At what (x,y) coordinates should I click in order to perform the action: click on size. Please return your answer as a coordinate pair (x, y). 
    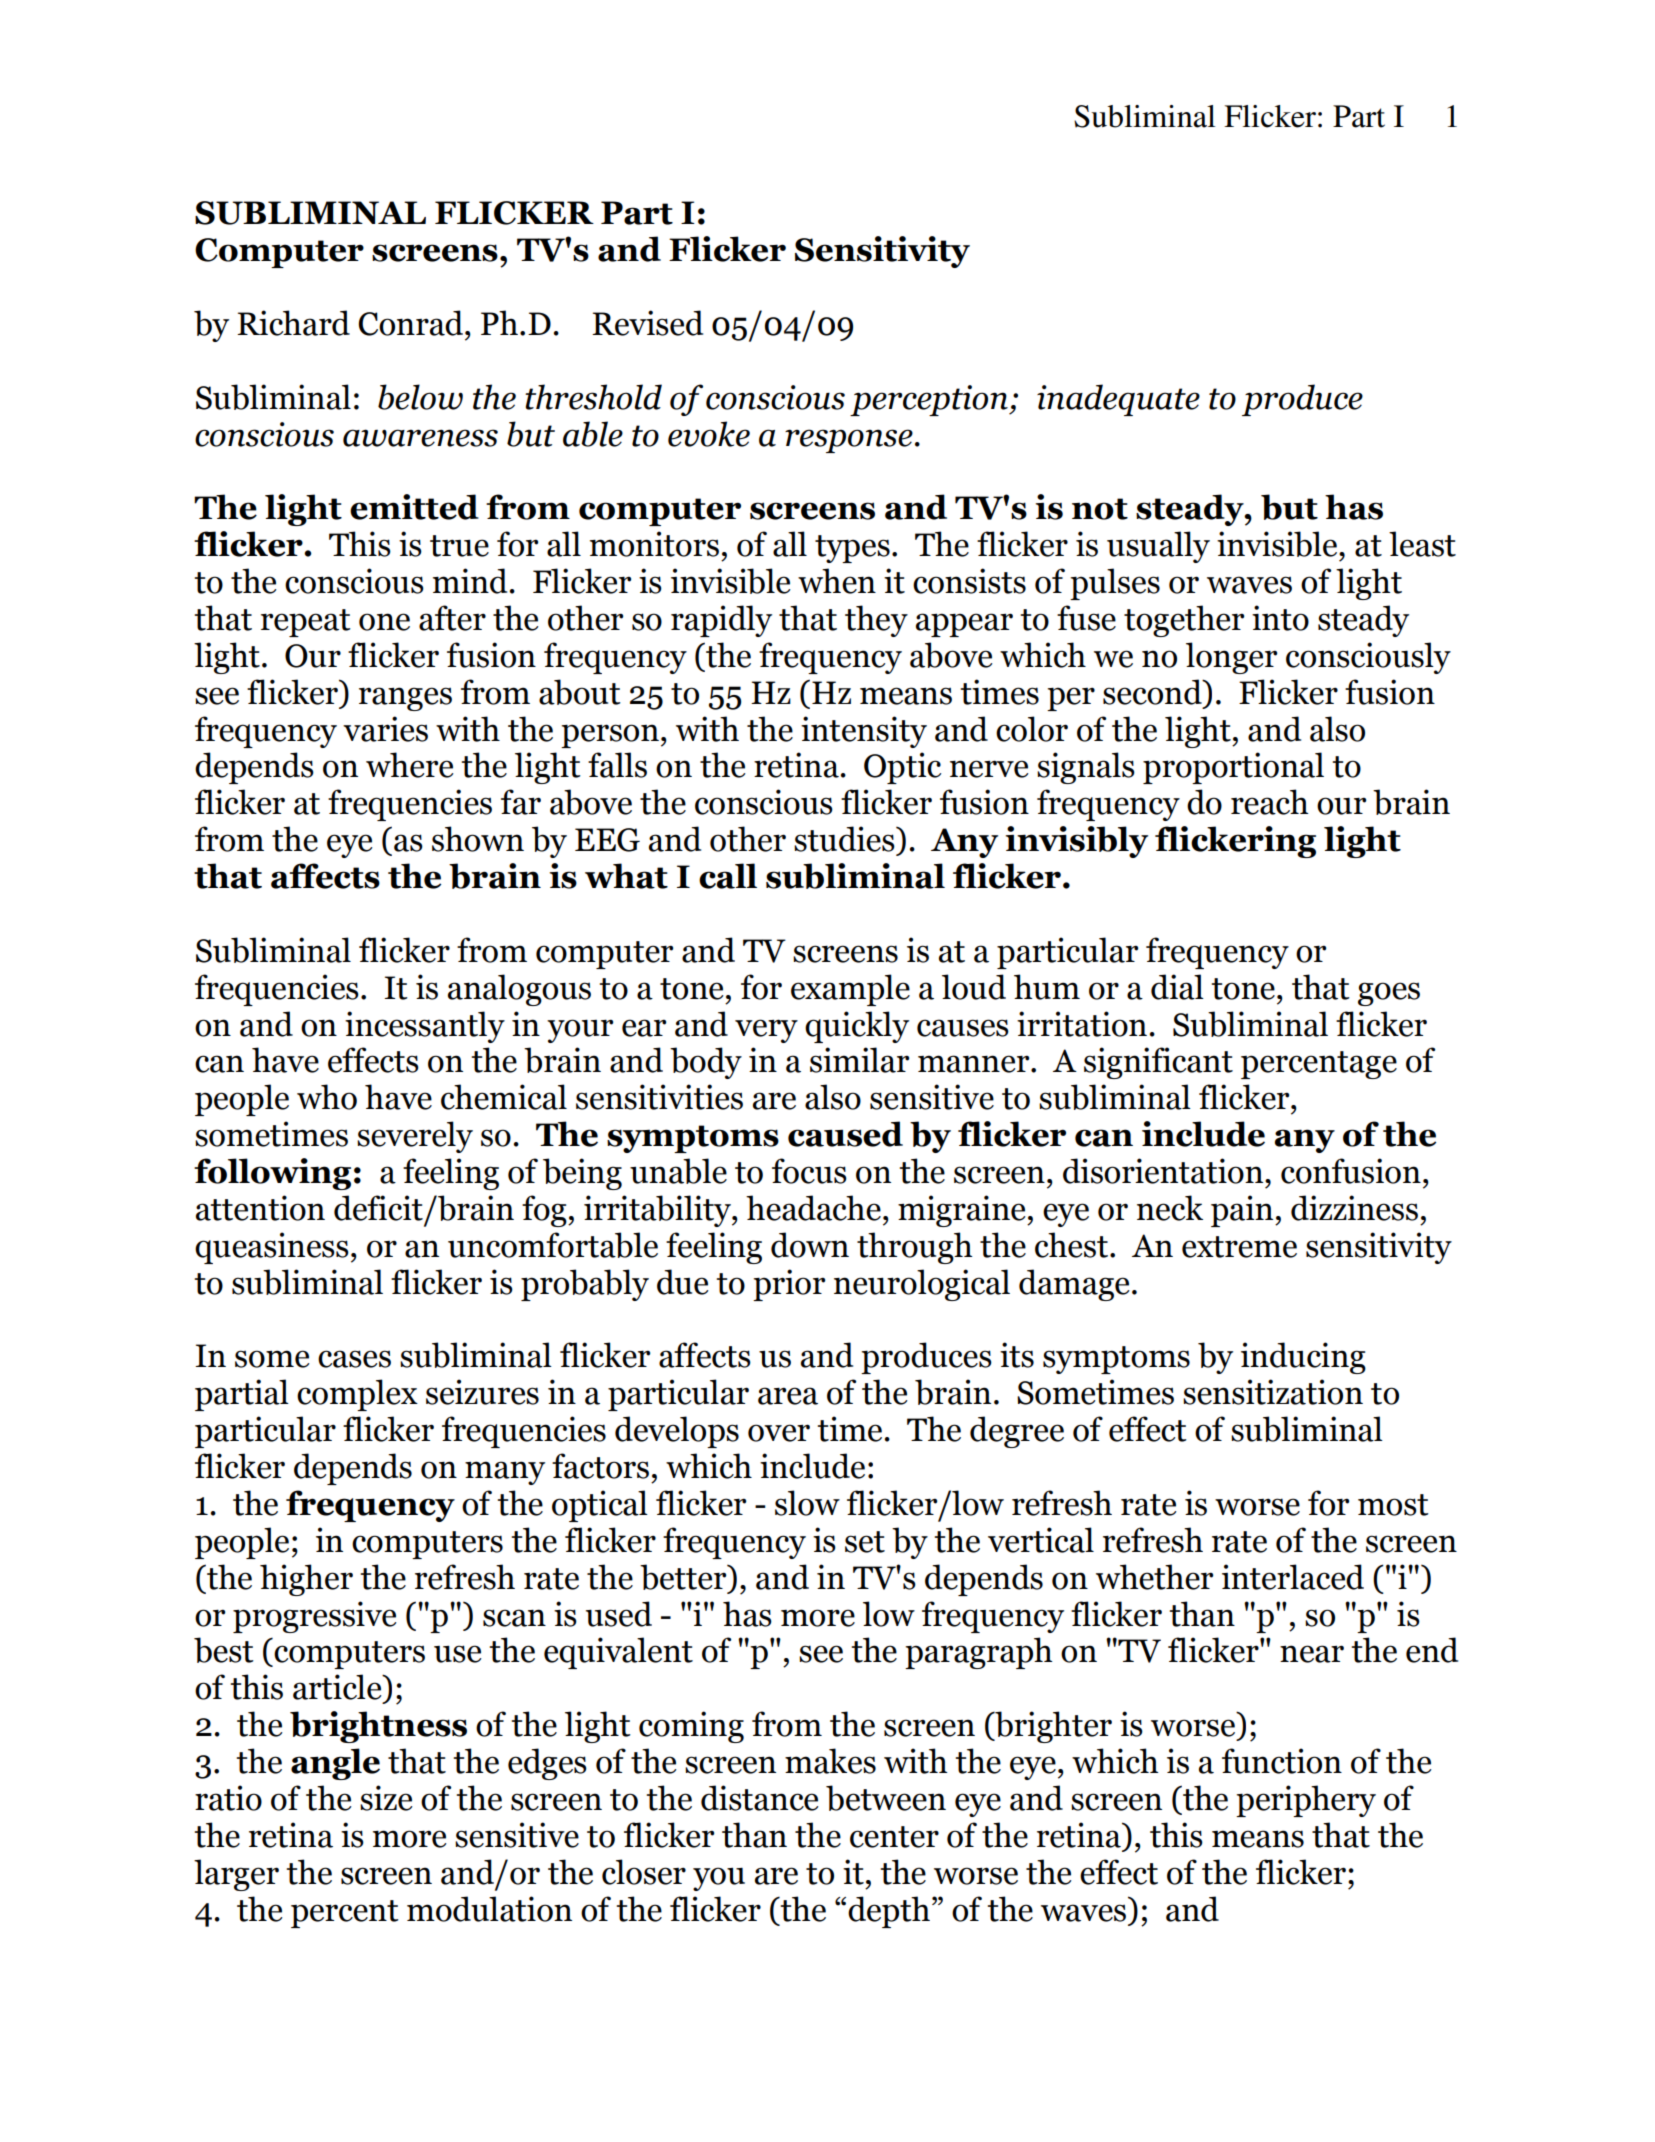
    Looking at the image, I should click on (386, 1798).
